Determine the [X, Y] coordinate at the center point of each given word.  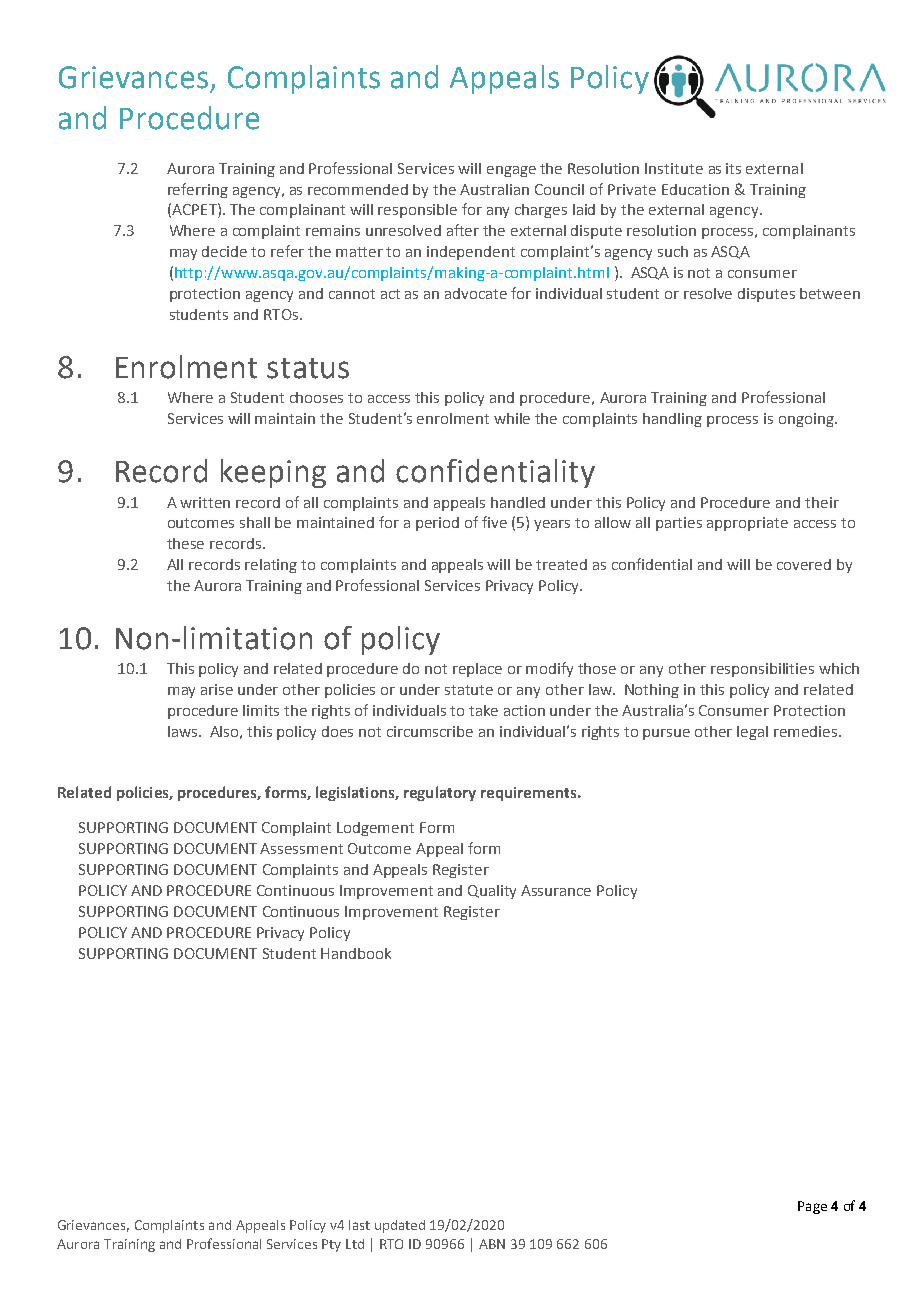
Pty [331, 1245]
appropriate [747, 524]
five [494, 522]
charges [541, 211]
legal [752, 733]
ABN [492, 1244]
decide [224, 251]
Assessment [301, 848]
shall [255, 522]
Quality [492, 892]
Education [695, 189]
